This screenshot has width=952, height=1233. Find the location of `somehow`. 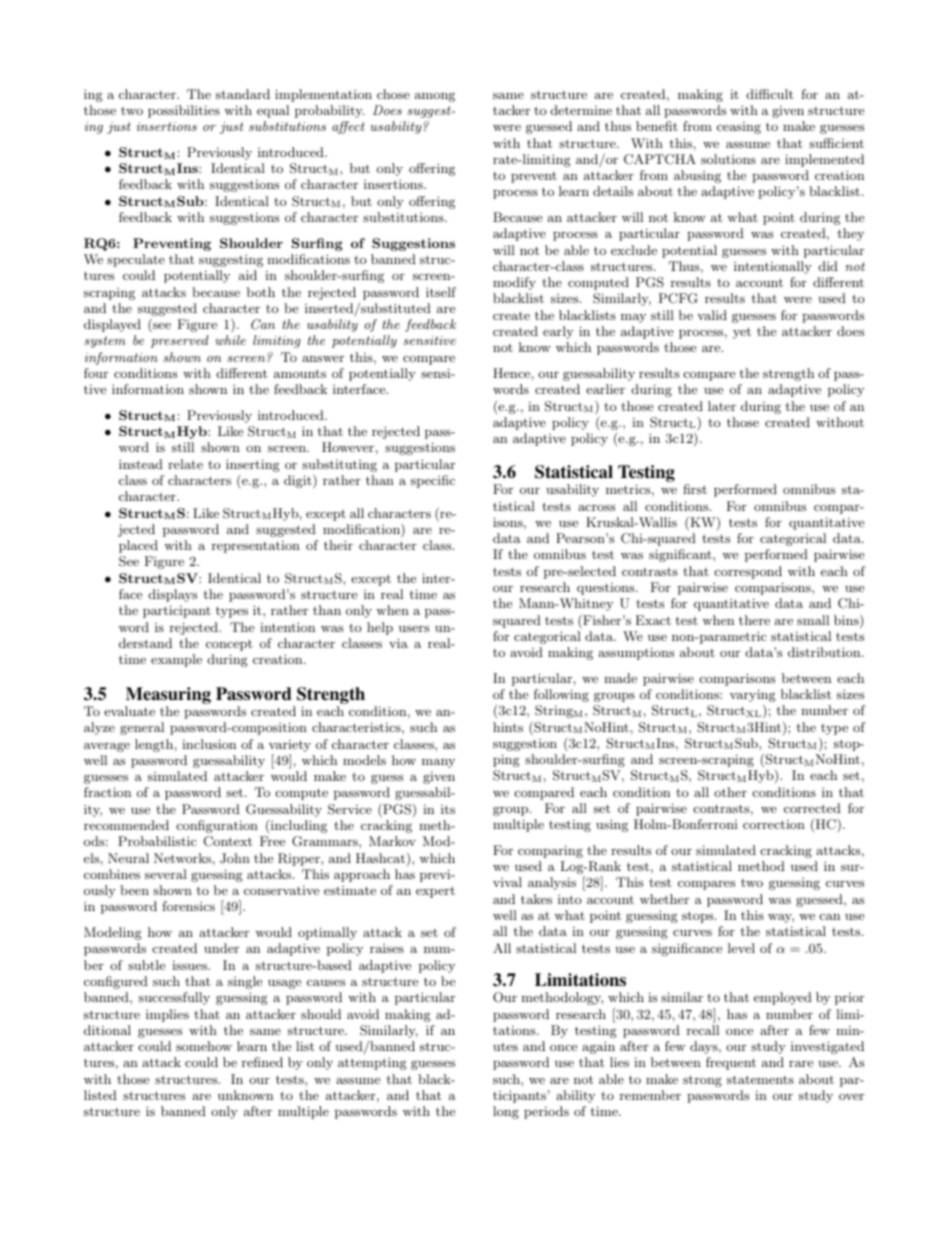

somehow is located at coordinates (204, 1046).
